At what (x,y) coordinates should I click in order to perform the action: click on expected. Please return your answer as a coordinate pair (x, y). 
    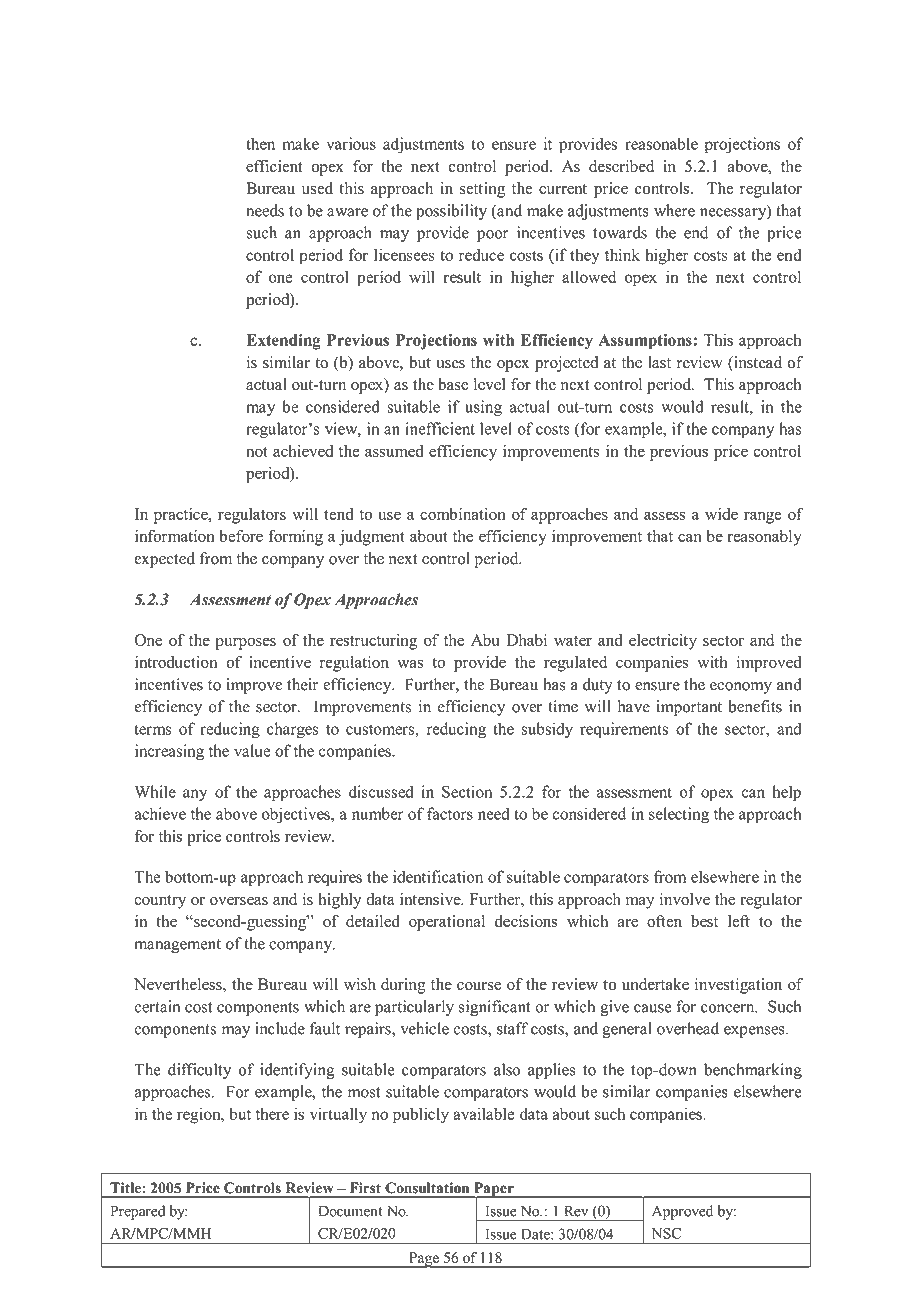
    Looking at the image, I should click on (164, 560).
